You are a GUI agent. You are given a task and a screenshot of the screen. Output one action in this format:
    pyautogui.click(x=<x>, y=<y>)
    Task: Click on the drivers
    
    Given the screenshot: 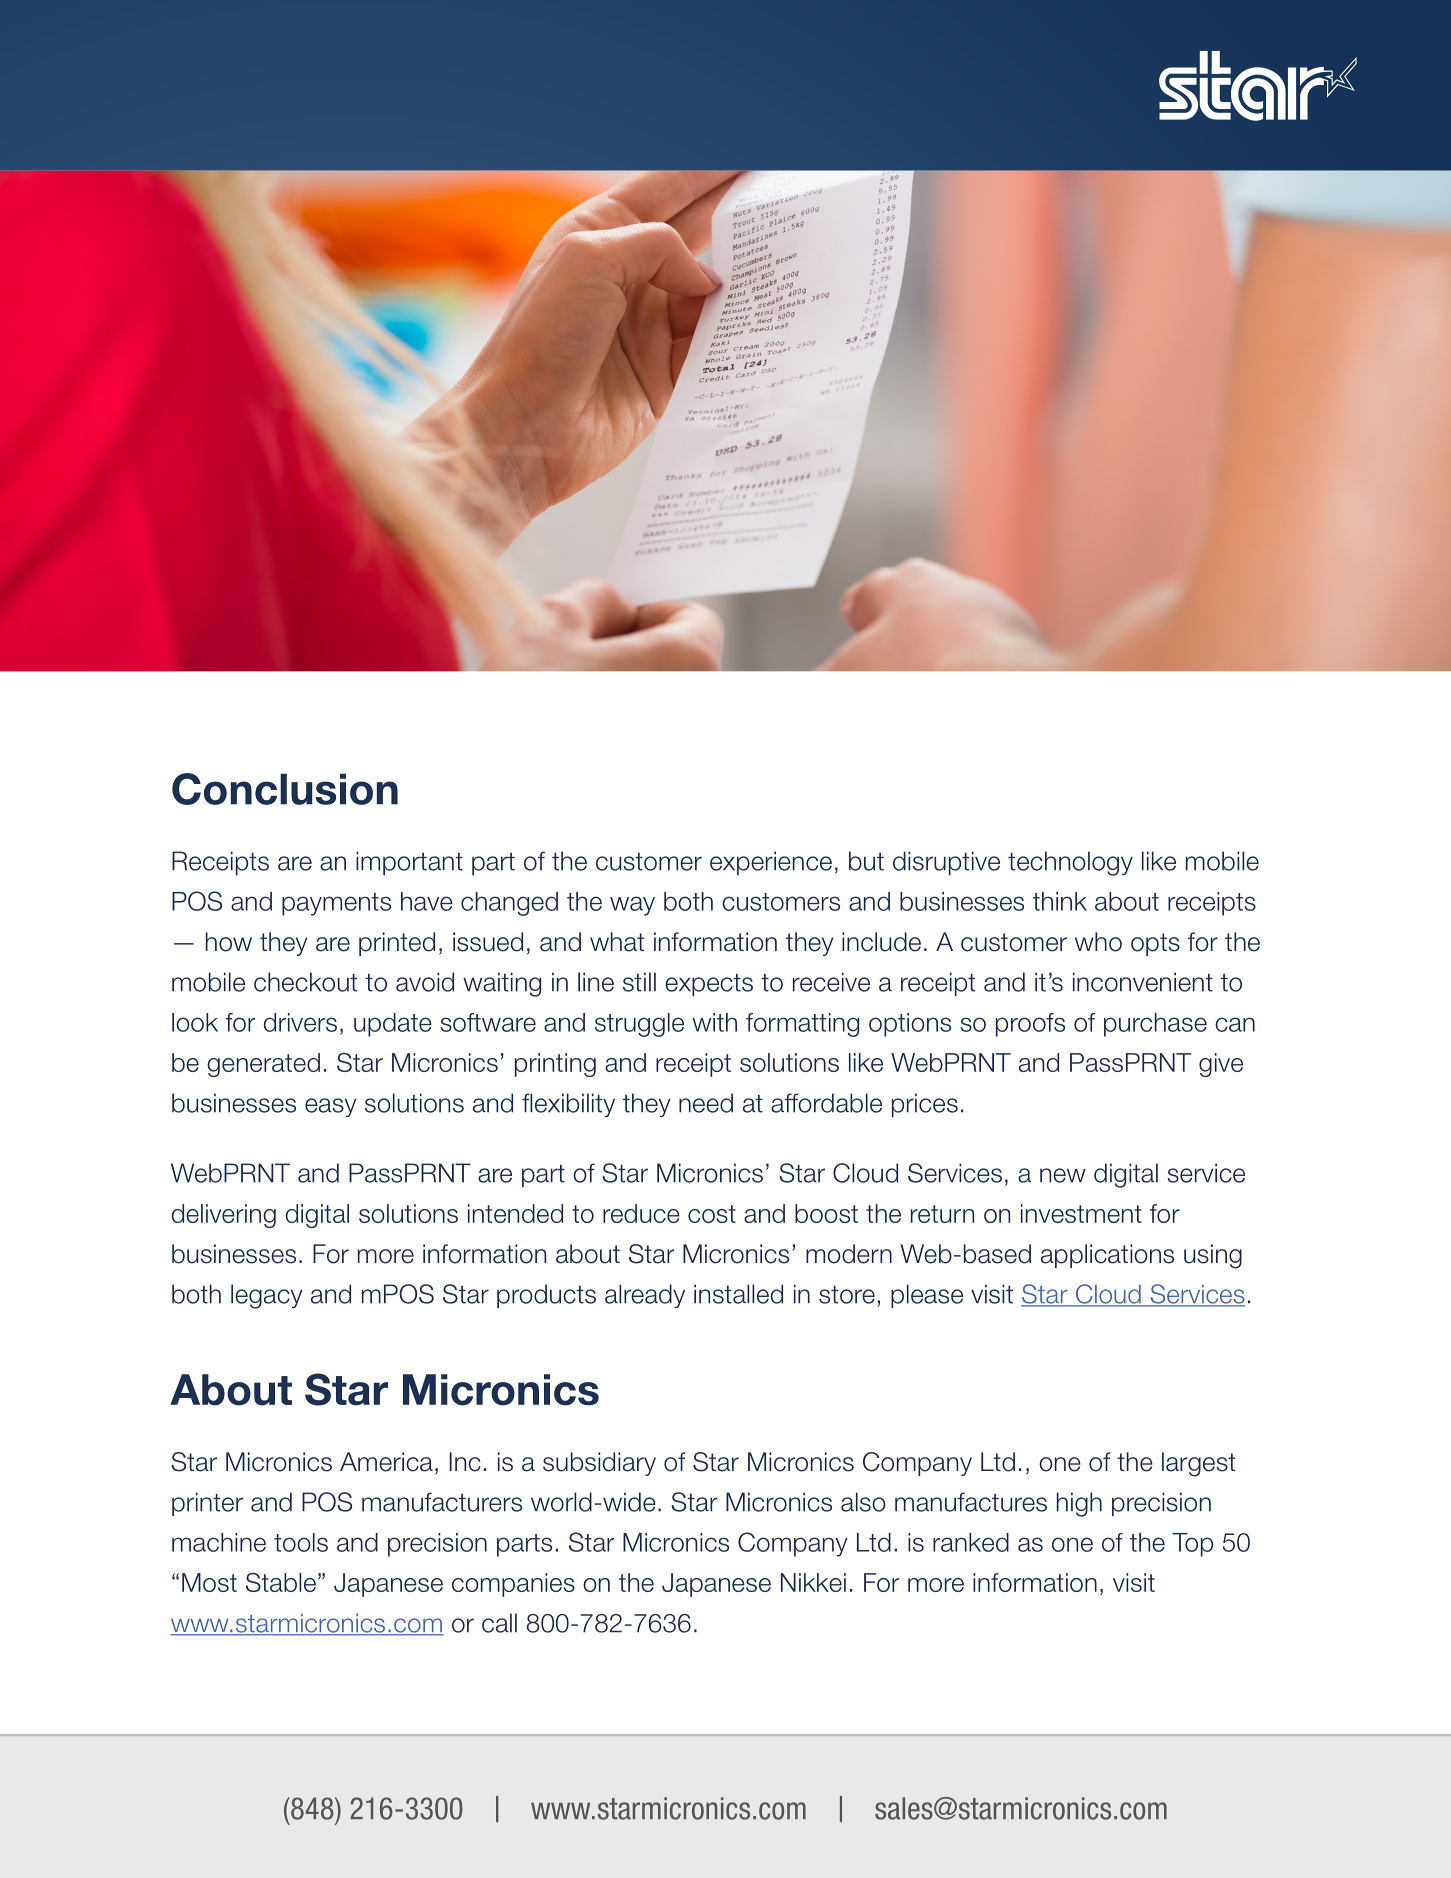 What is the action you would take?
    pyautogui.click(x=300, y=1022)
